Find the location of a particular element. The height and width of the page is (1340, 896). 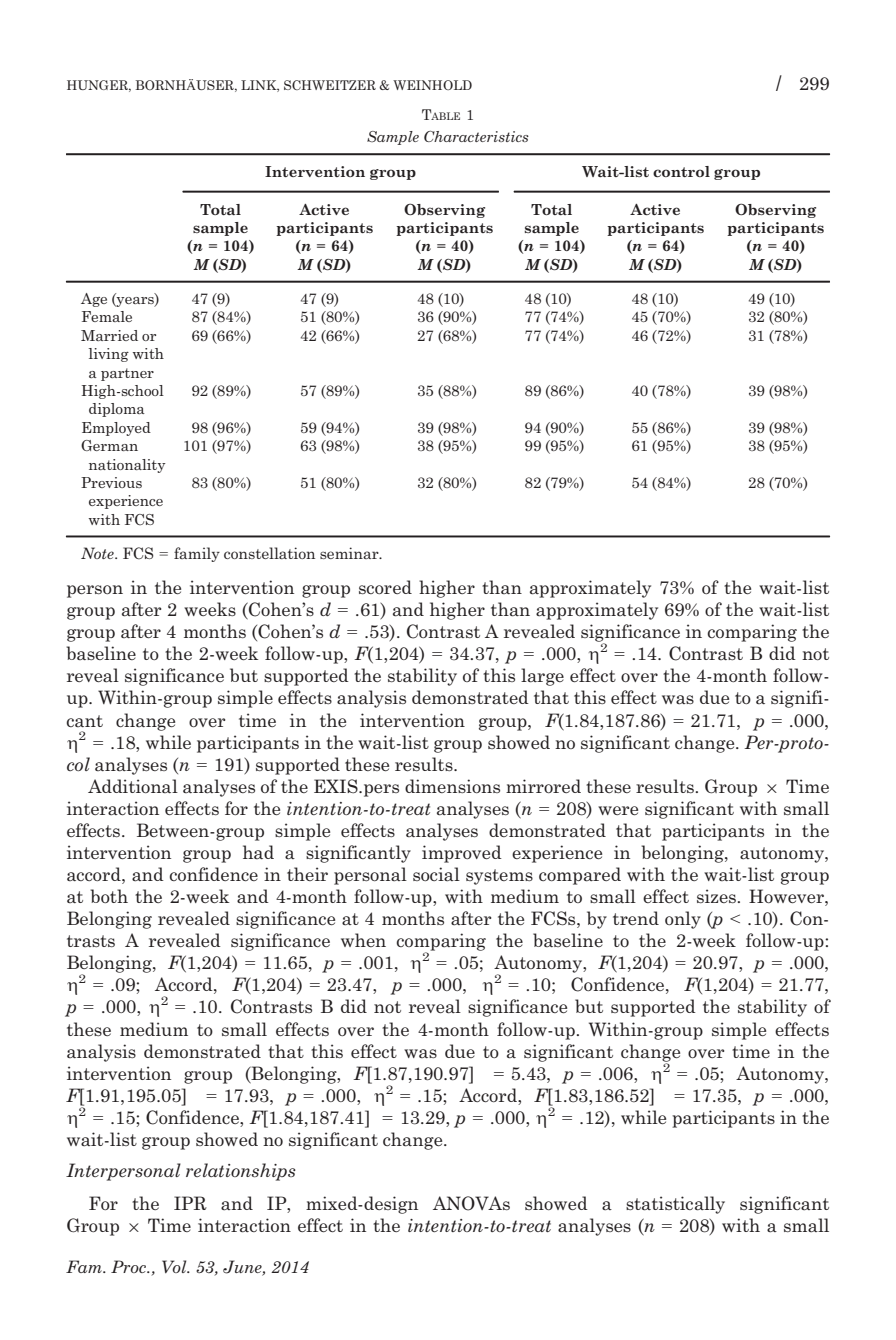

Additional is located at coordinates (133, 786).
